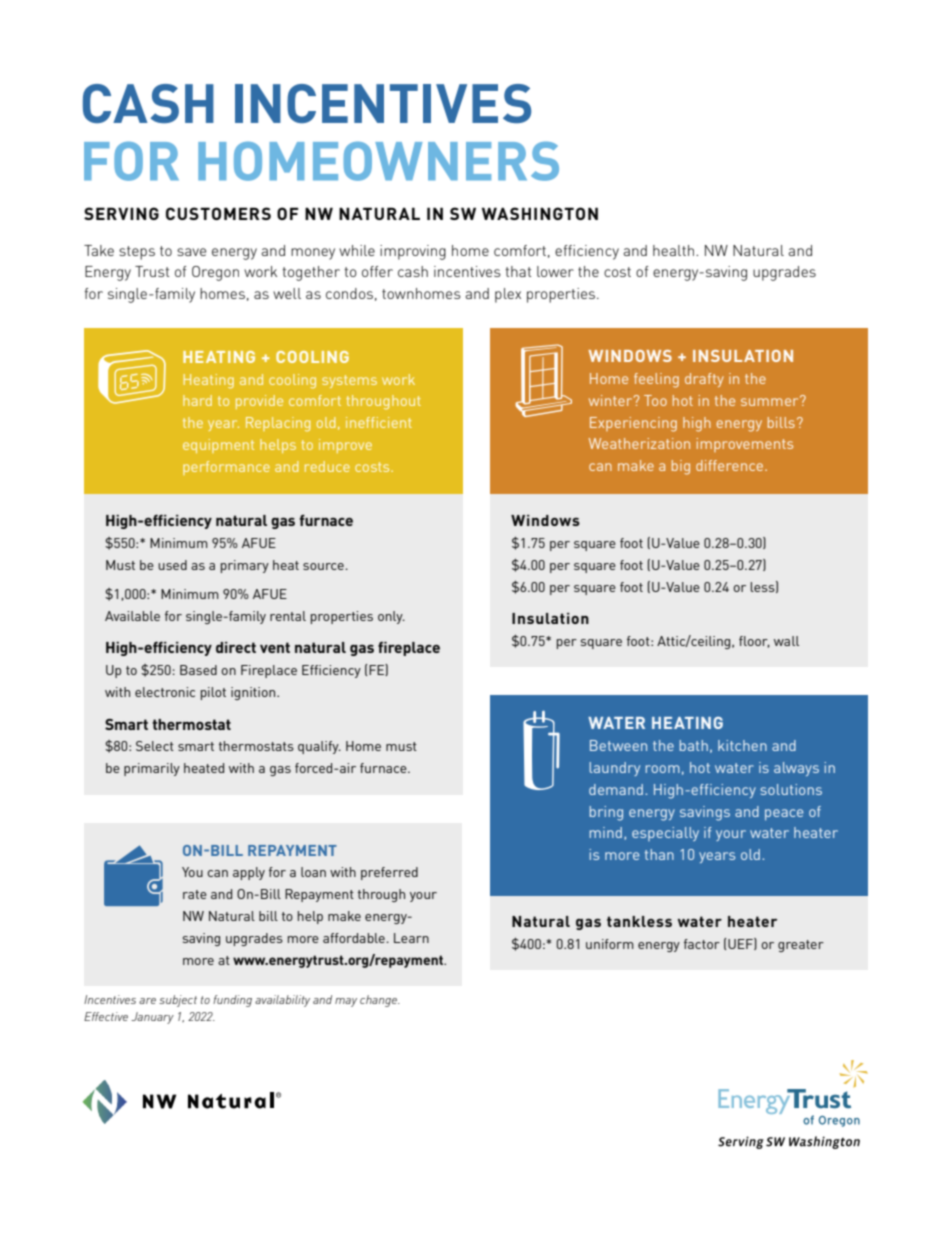  I want to click on primarily, so click(152, 769).
